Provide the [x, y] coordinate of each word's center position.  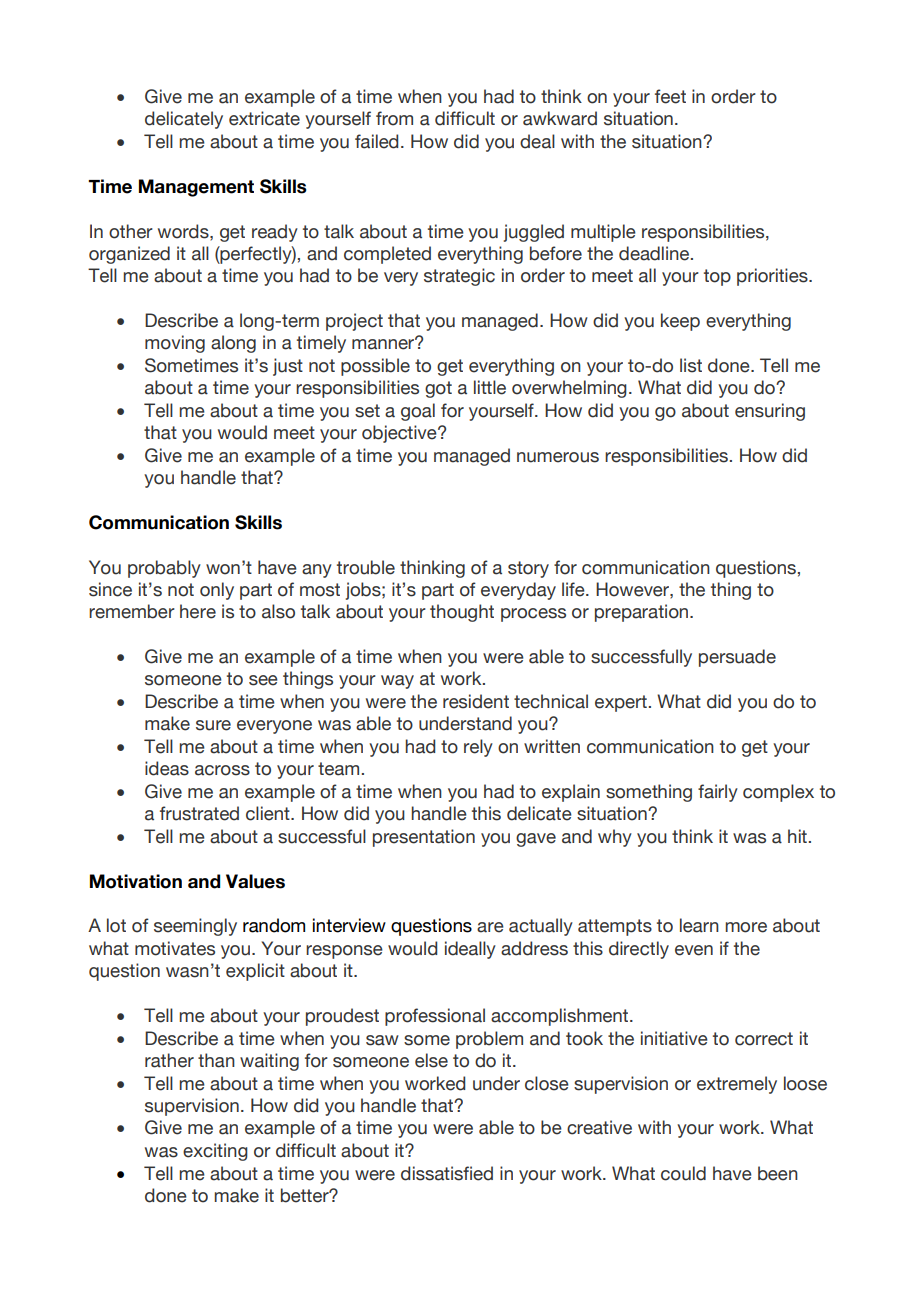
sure [213, 725]
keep [680, 322]
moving [175, 344]
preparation [641, 613]
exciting [215, 1152]
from [394, 118]
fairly [718, 793]
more [746, 927]
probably [164, 569]
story [528, 569]
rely [478, 748]
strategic [459, 277]
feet [670, 96]
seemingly [195, 927]
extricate [264, 118]
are [490, 927]
